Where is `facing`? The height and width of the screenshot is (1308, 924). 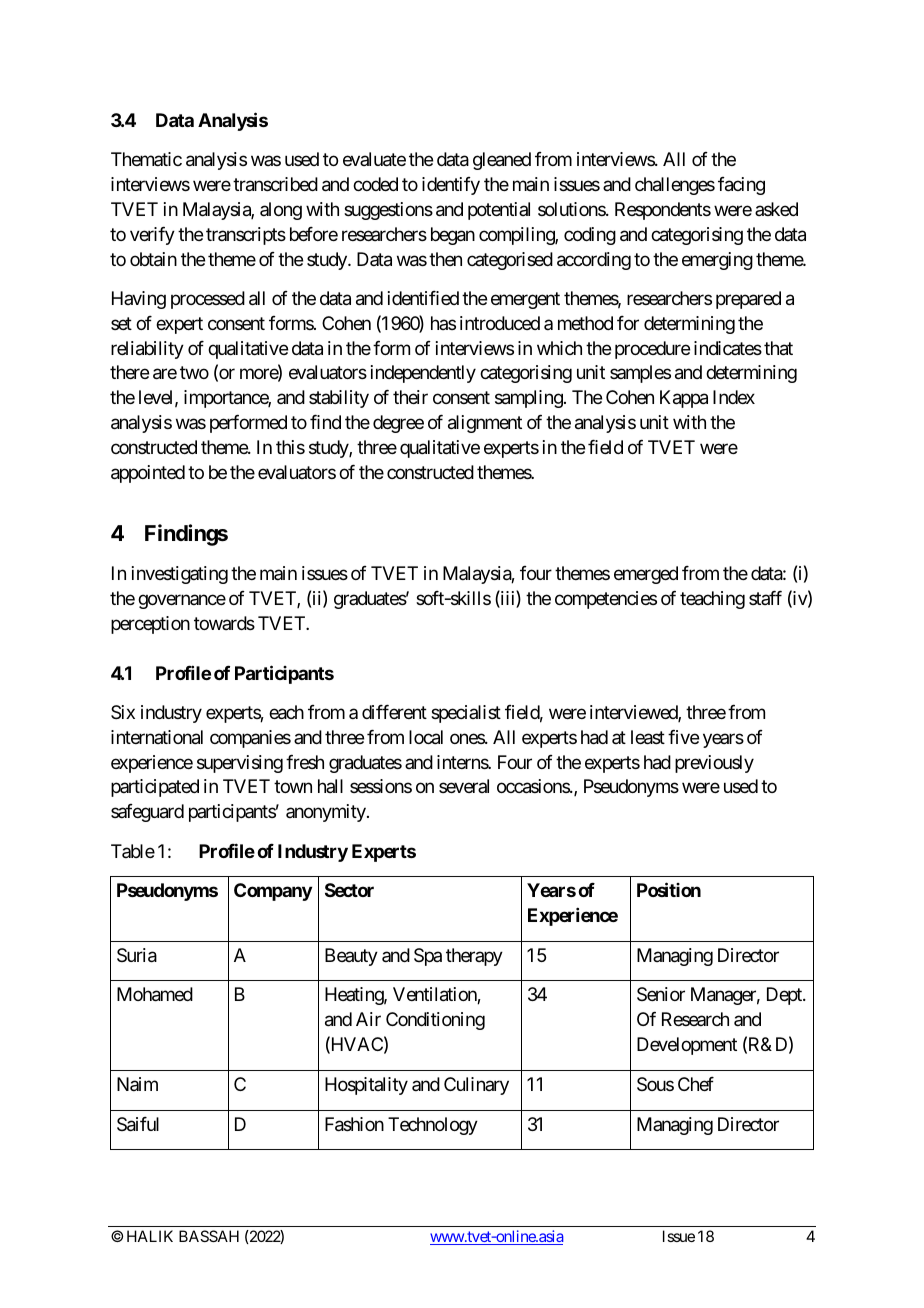 facing is located at coordinates (741, 186).
